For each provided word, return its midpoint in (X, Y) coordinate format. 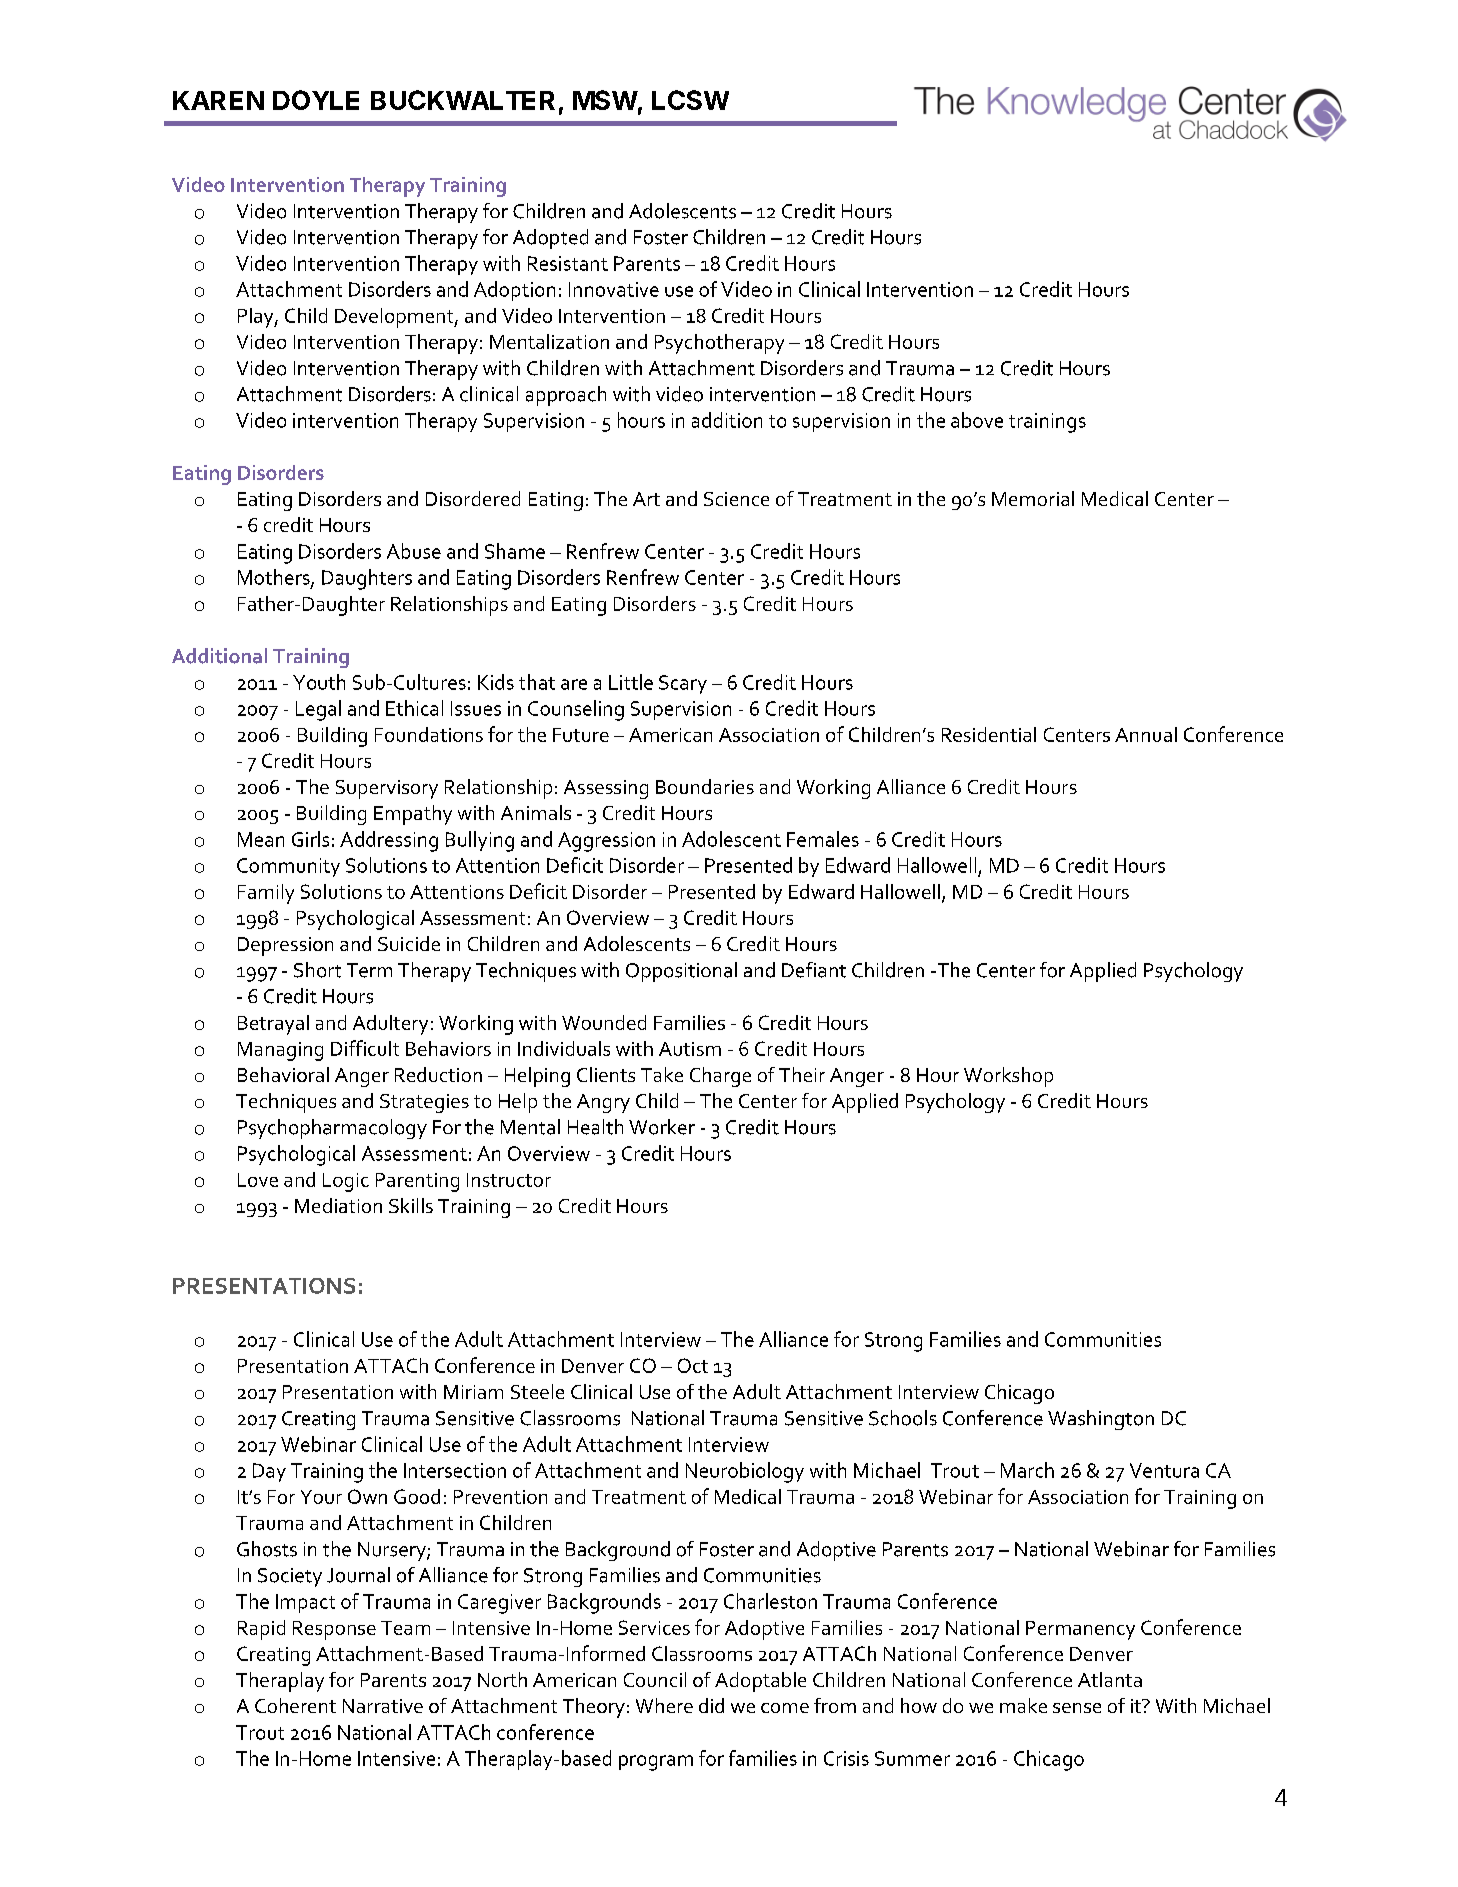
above (977, 420)
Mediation (338, 1205)
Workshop (1008, 1077)
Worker (662, 1127)
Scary (683, 684)
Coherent (295, 1705)
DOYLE (316, 100)
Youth (319, 682)
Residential (989, 734)
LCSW (690, 100)
